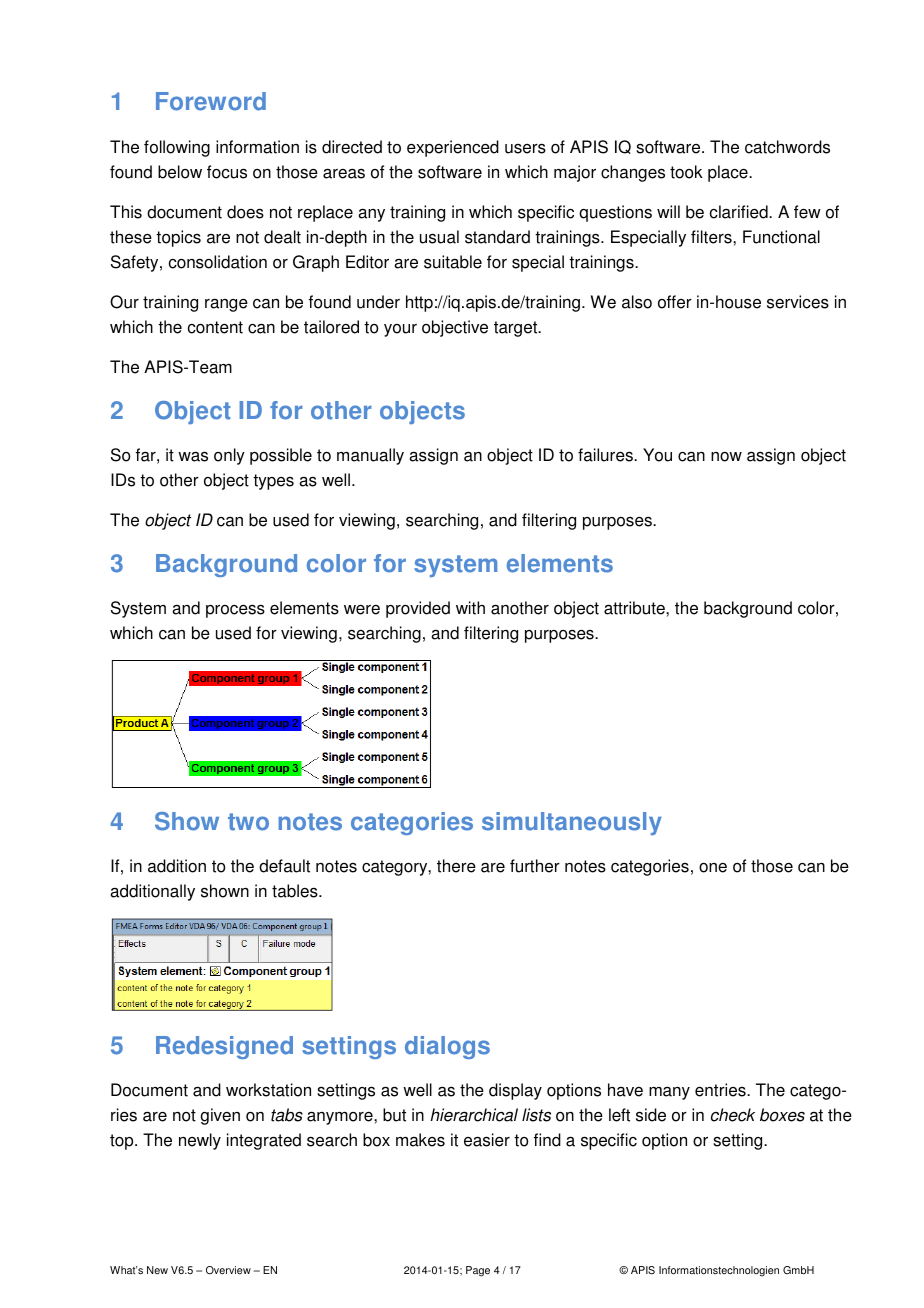  I want to click on experienced, so click(453, 148).
